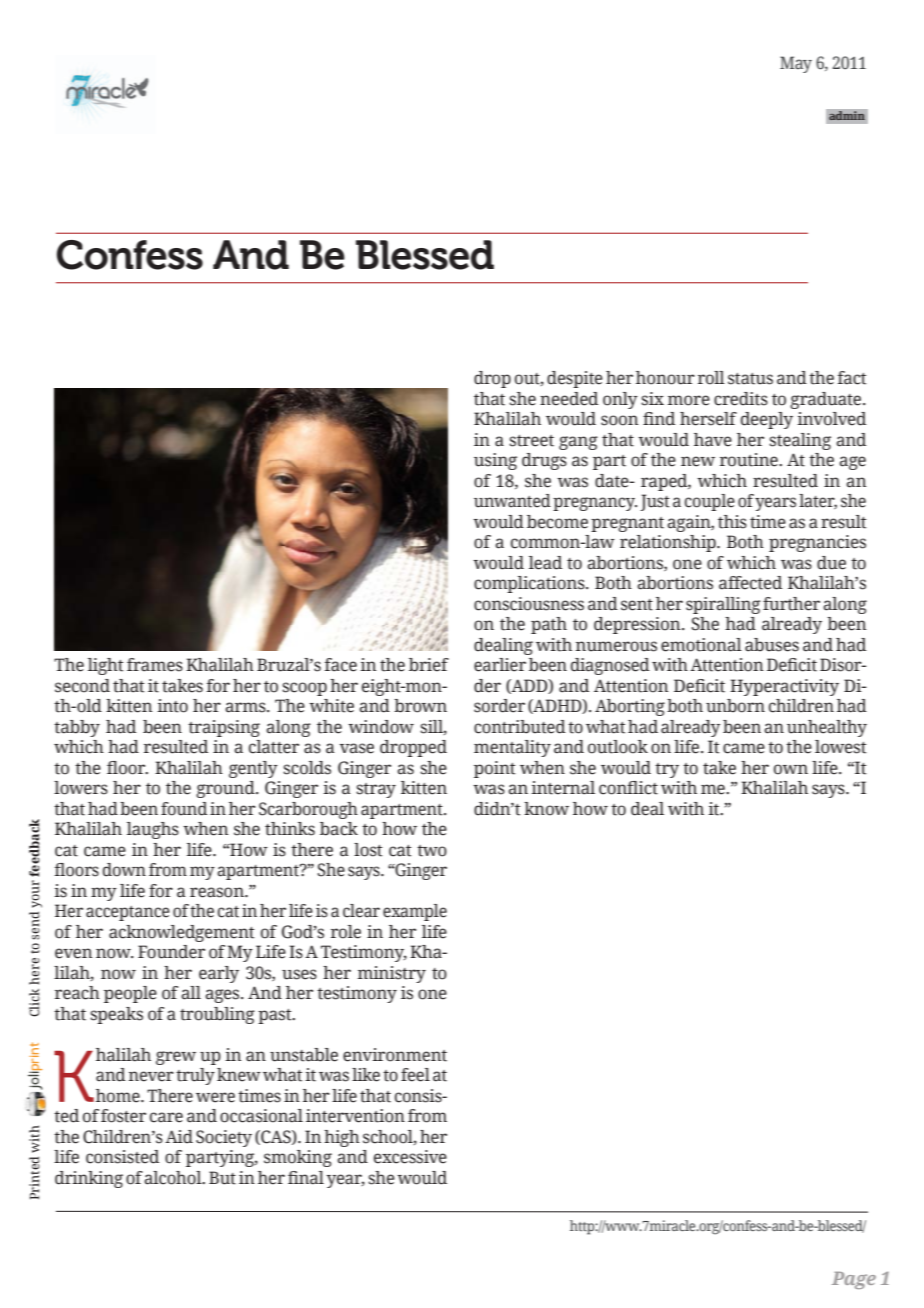 The height and width of the screenshot is (1308, 924). I want to click on alcohol, so click(174, 1178).
